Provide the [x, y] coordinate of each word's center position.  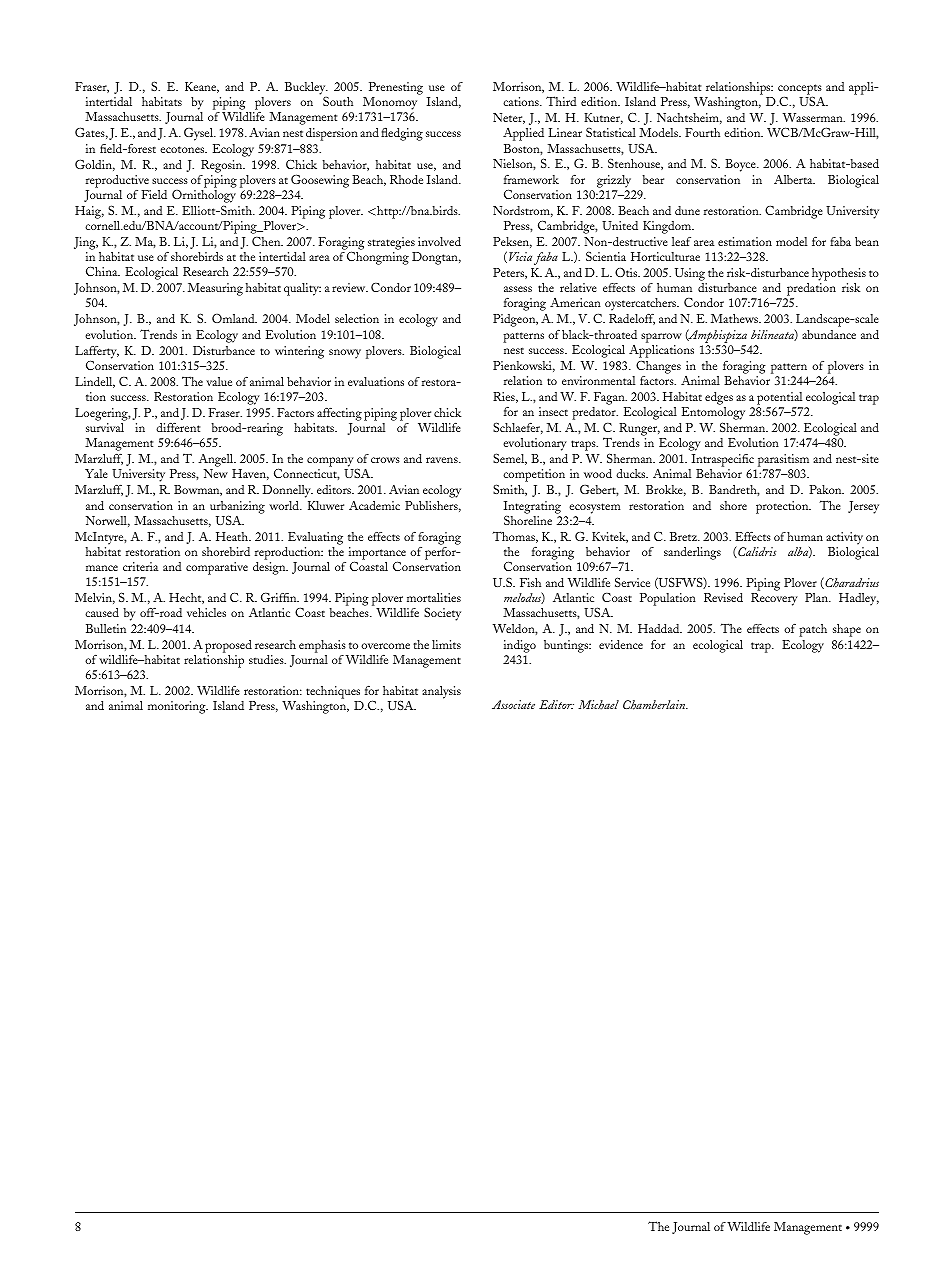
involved [439, 241]
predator [595, 413]
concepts [800, 90]
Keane [202, 87]
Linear [565, 132]
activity [844, 538]
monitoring [178, 707]
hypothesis [839, 276]
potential [779, 398]
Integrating [532, 508]
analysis [441, 692]
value [219, 381]
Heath [233, 536]
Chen [267, 241]
